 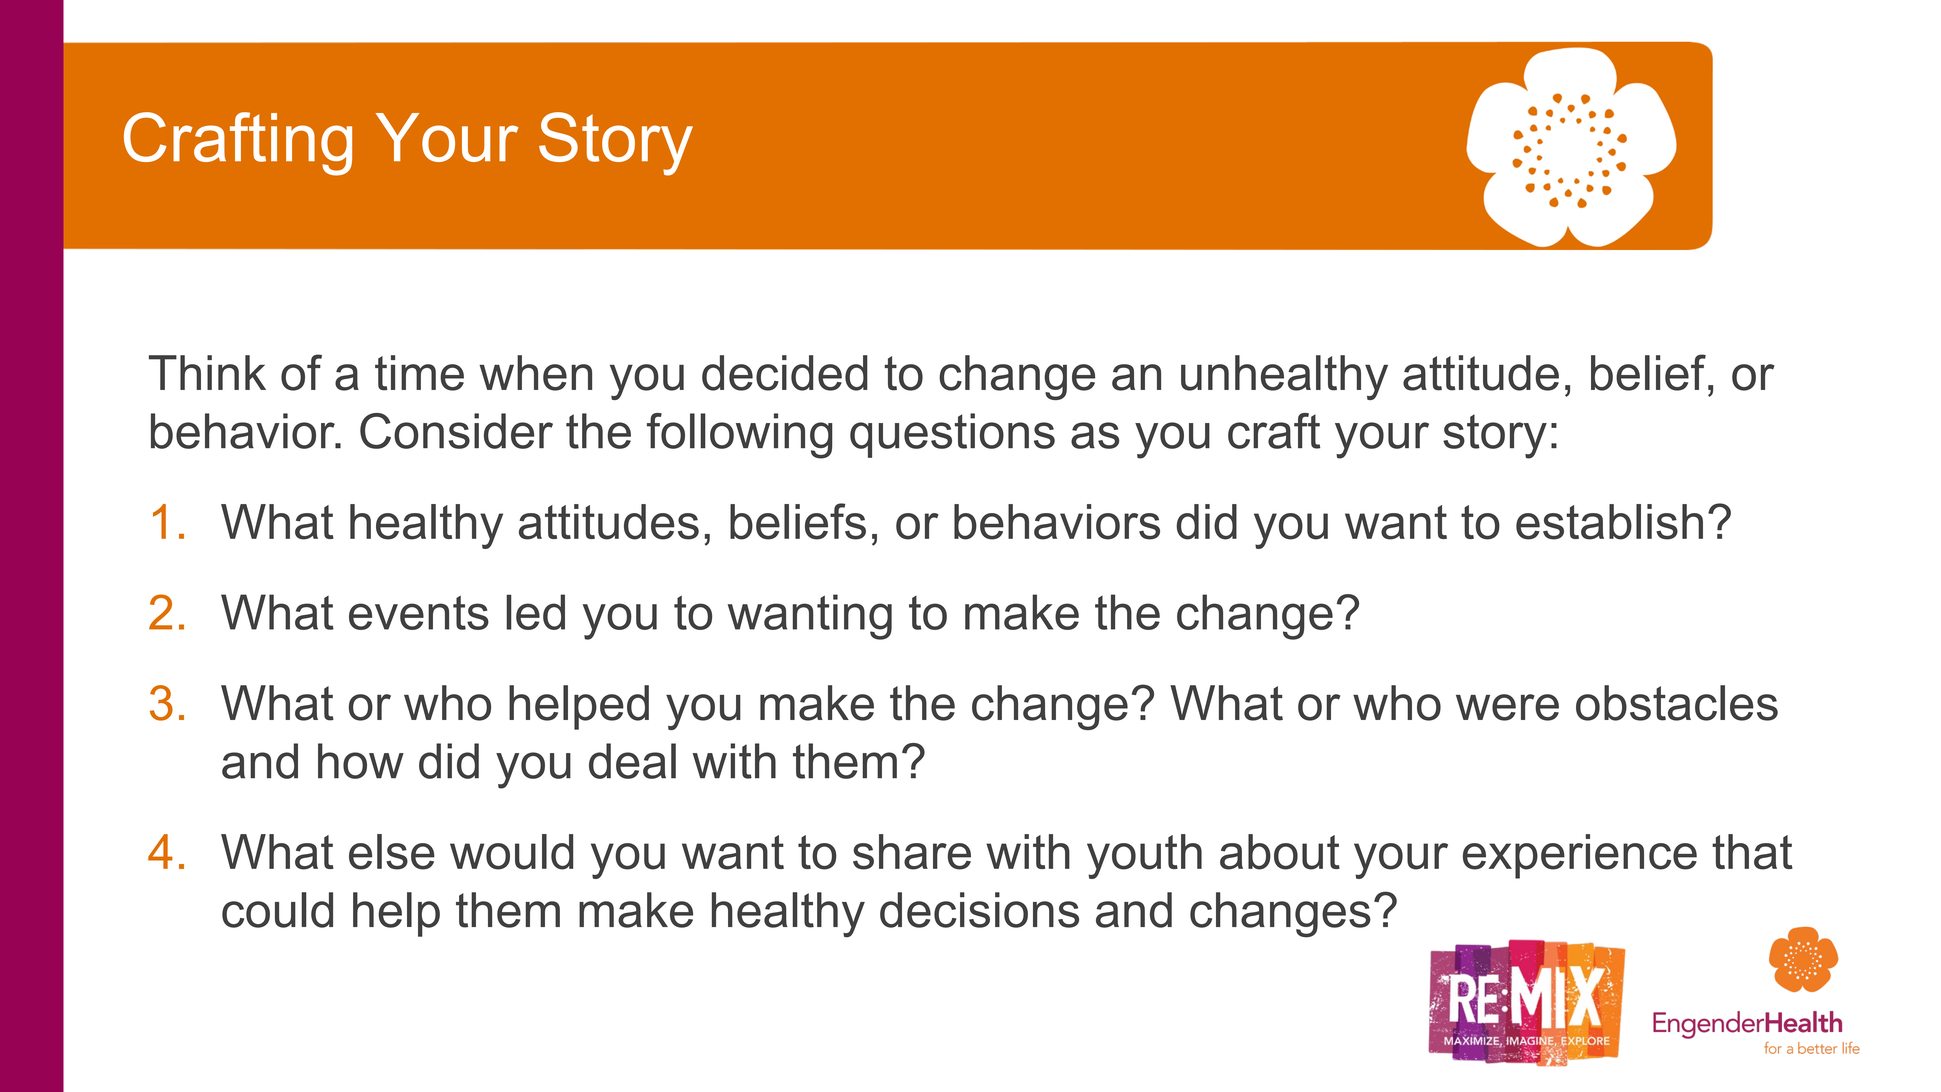 What do you see at coordinates (419, 612) in the screenshot?
I see `events` at bounding box center [419, 612].
